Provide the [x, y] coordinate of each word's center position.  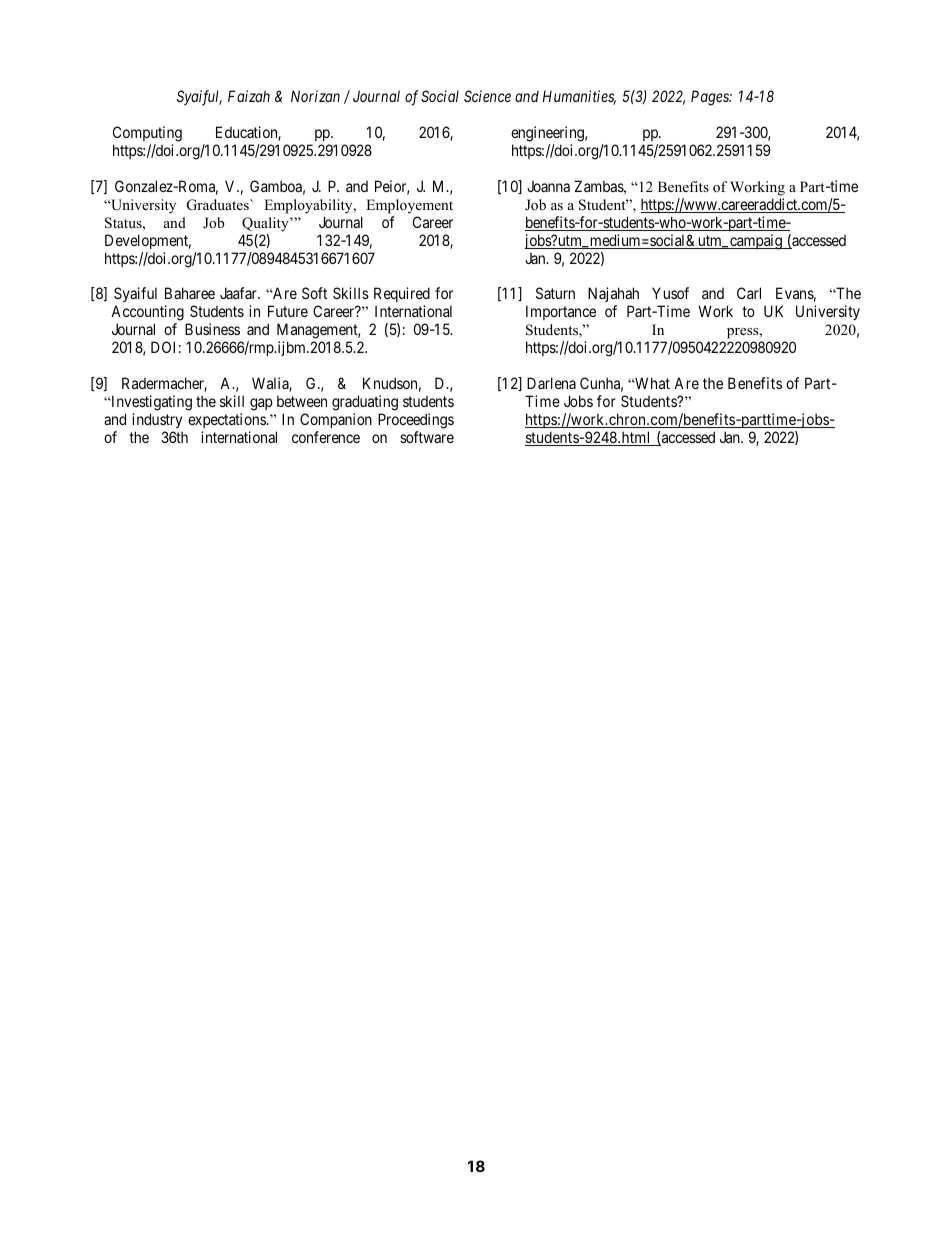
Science [487, 96]
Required [402, 296]
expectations [228, 420]
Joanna [548, 186]
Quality [266, 224]
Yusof [670, 293]
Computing [147, 134]
